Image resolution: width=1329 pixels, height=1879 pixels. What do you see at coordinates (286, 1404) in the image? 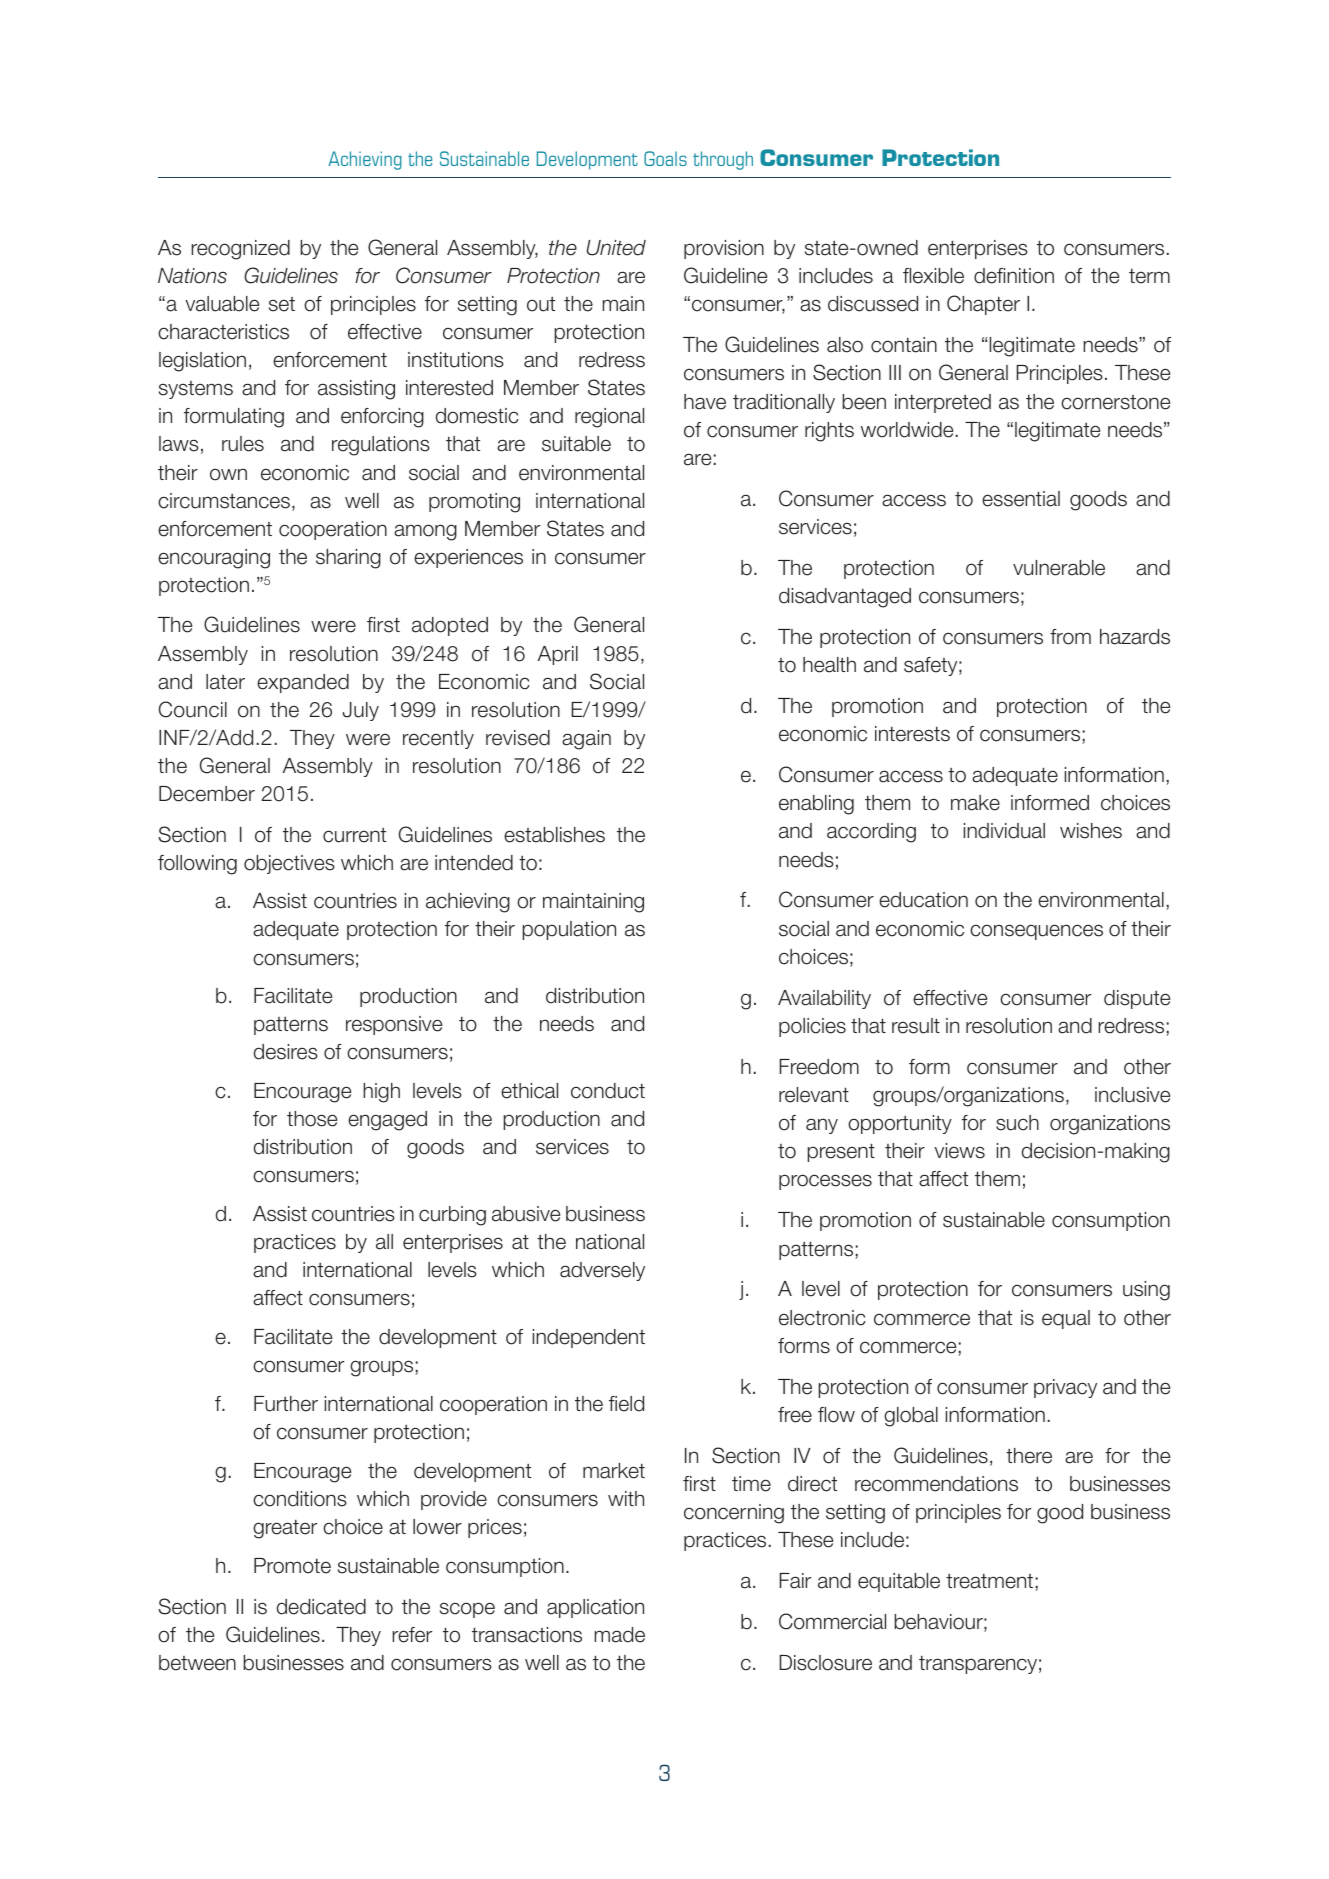
I see `Further` at bounding box center [286, 1404].
